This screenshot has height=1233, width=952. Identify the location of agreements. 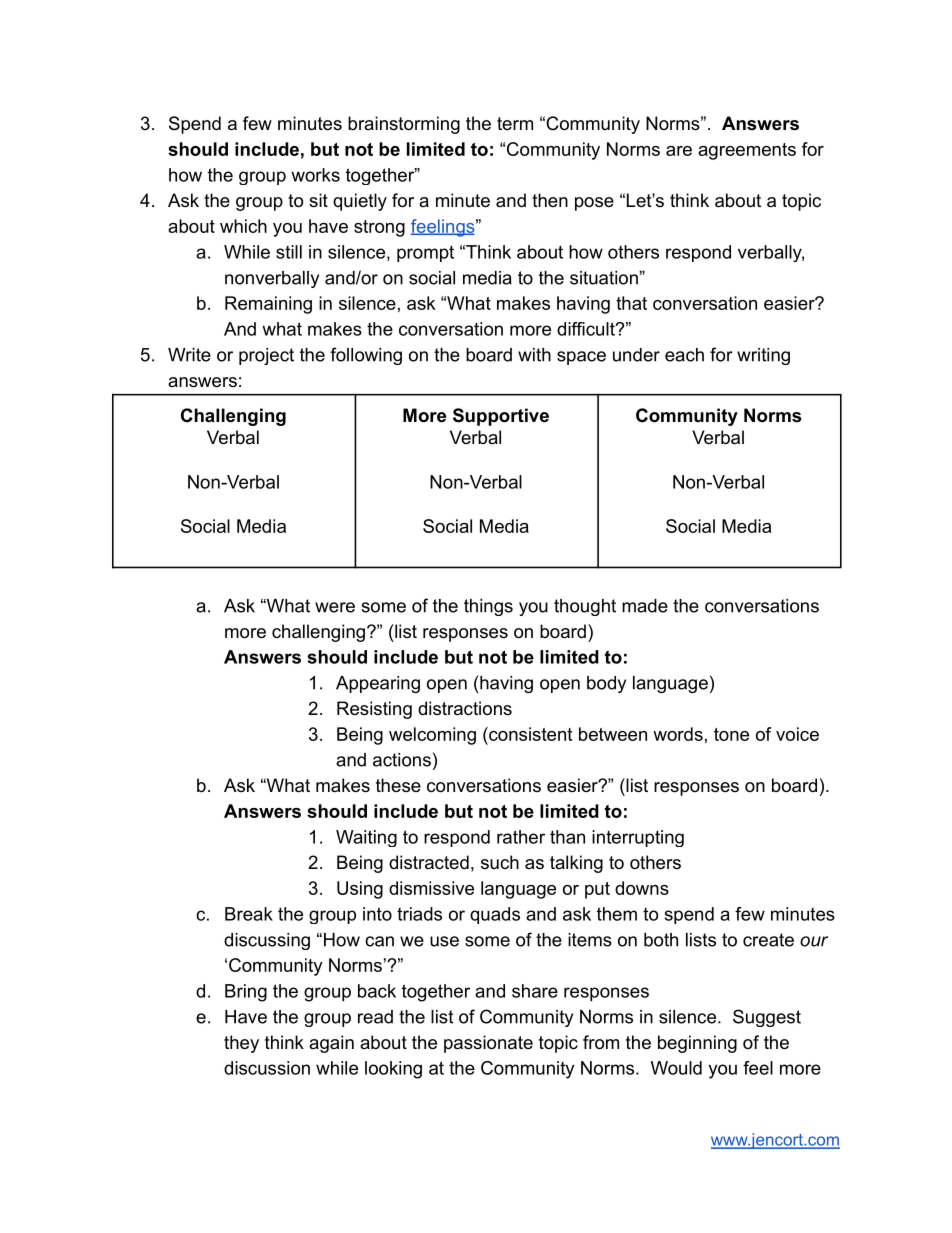
(747, 151).
